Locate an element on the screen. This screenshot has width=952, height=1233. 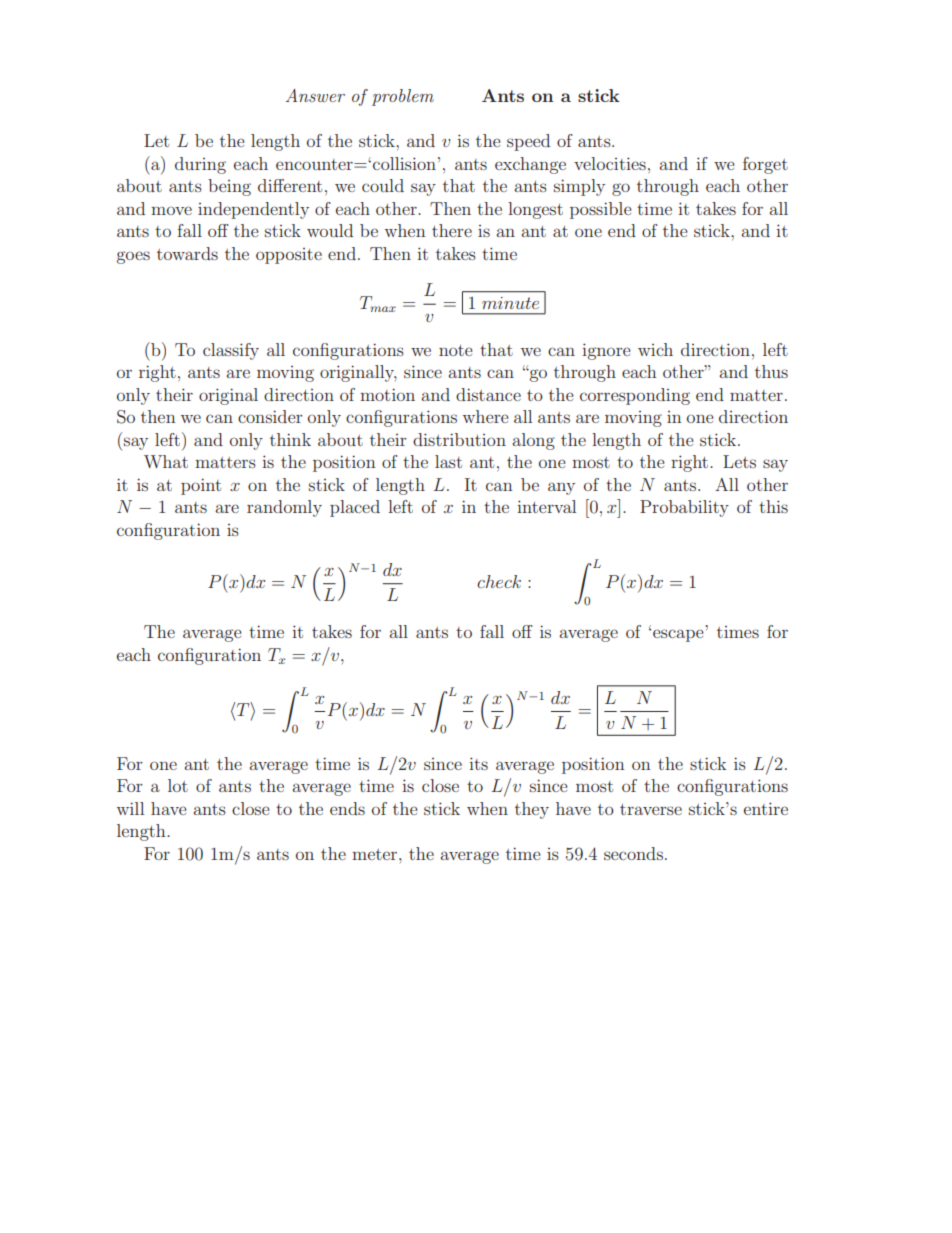
check is located at coordinates (499, 581).
